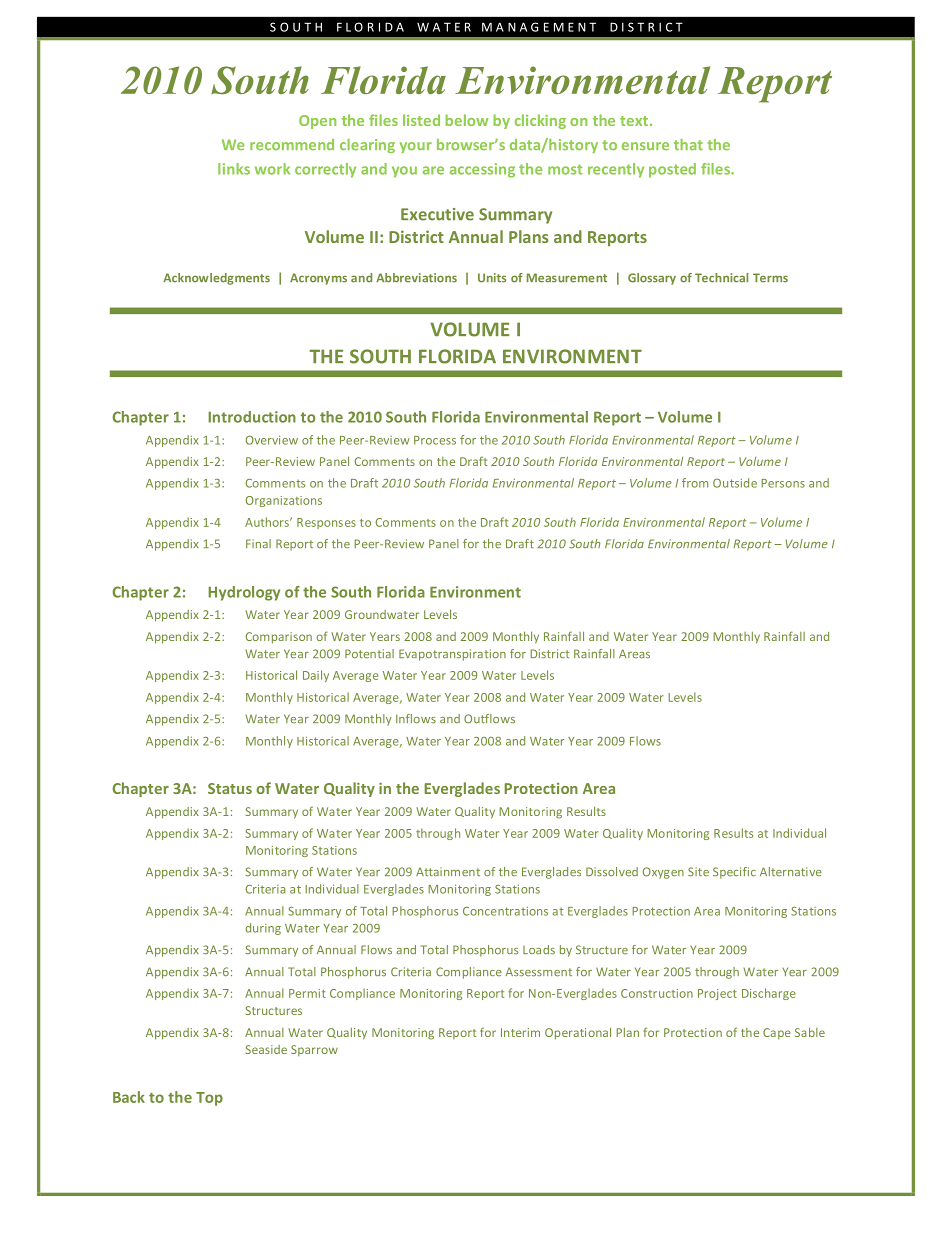 The height and width of the image is (1233, 952). I want to click on that, so click(688, 144).
